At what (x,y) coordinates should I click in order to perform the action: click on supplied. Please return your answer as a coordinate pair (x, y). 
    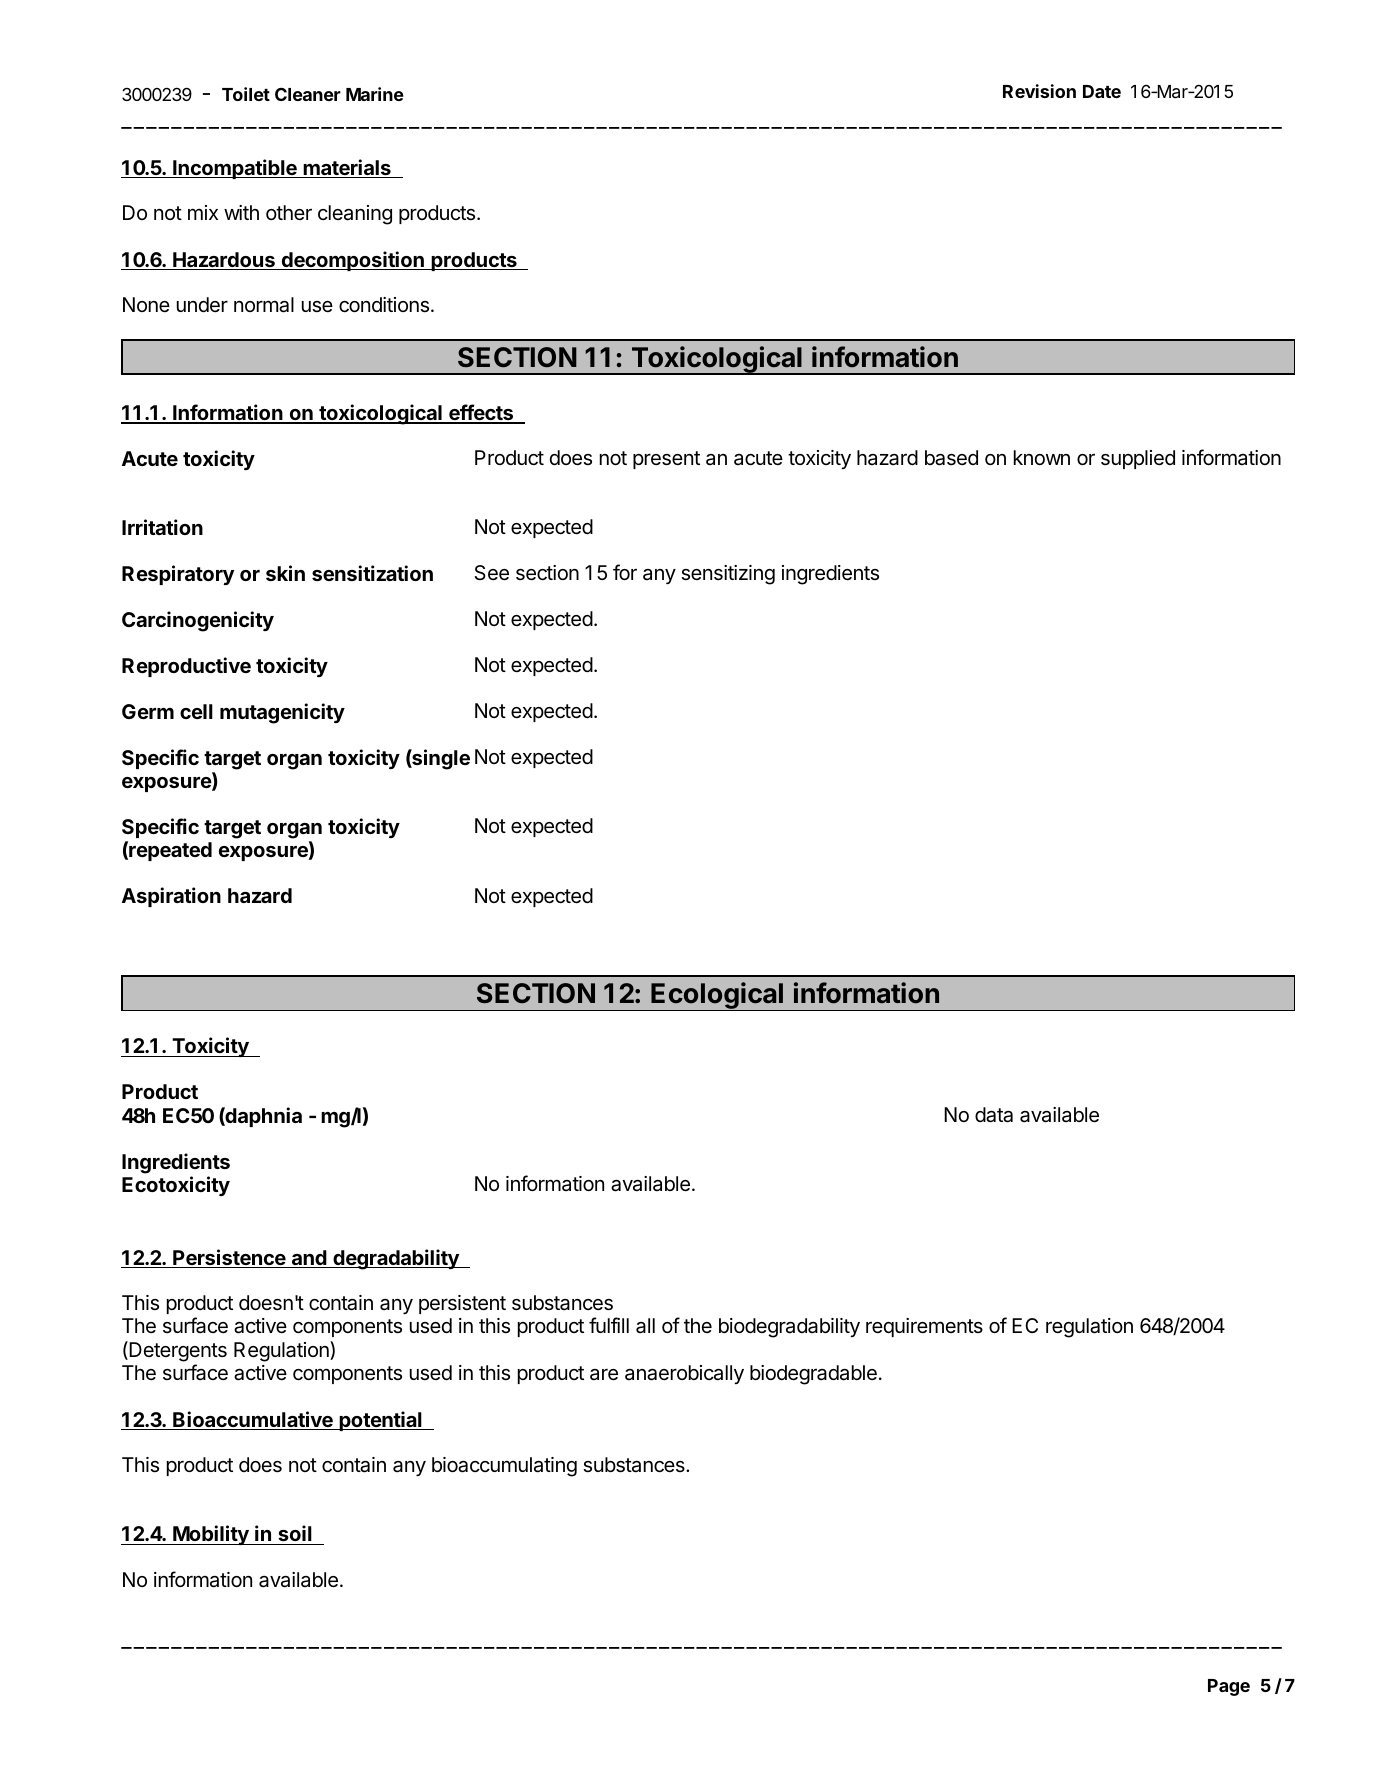
    Looking at the image, I should click on (1138, 459).
